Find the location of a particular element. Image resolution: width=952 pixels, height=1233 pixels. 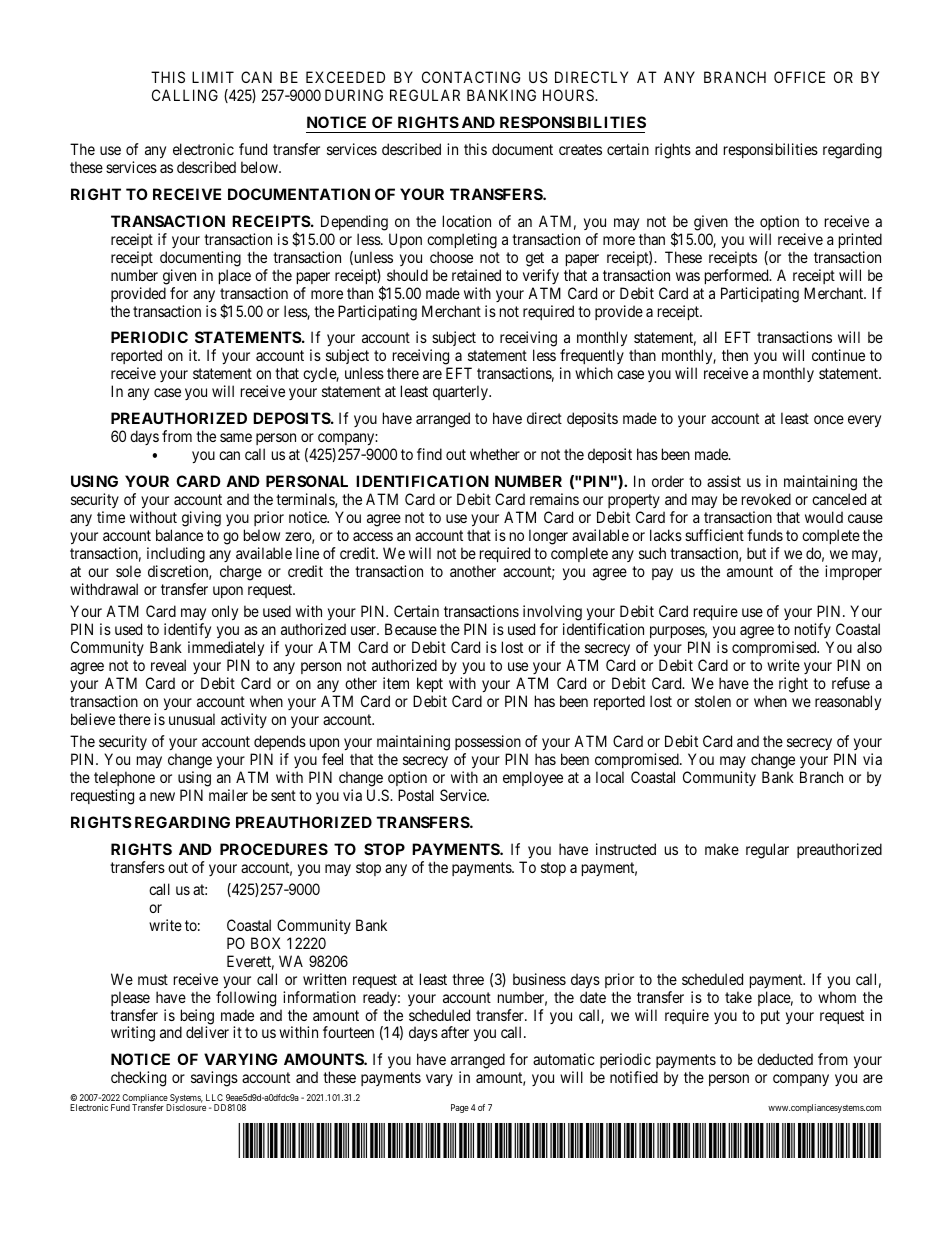

OFFICE is located at coordinates (799, 77).
